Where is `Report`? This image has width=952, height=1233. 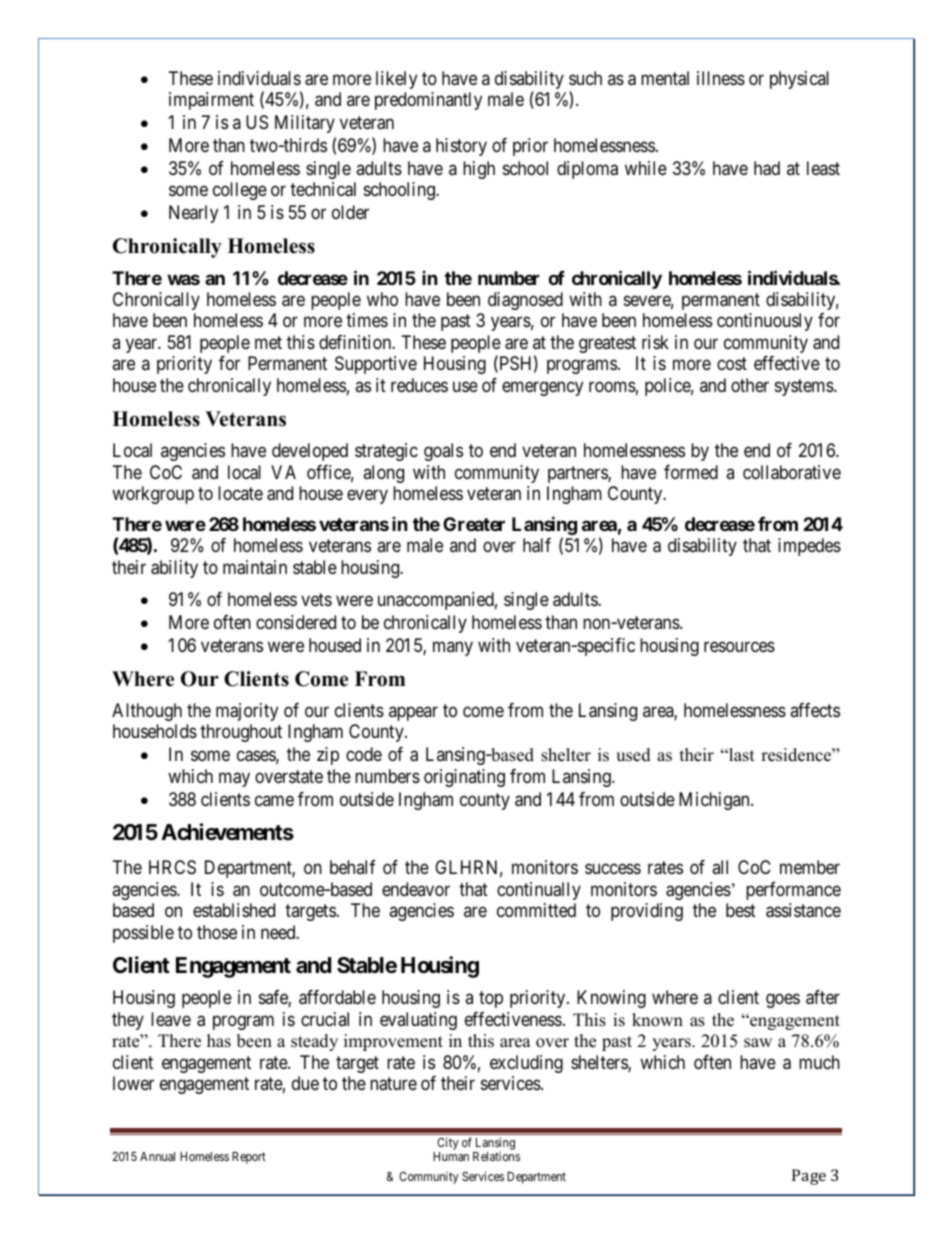 Report is located at coordinates (249, 1158).
